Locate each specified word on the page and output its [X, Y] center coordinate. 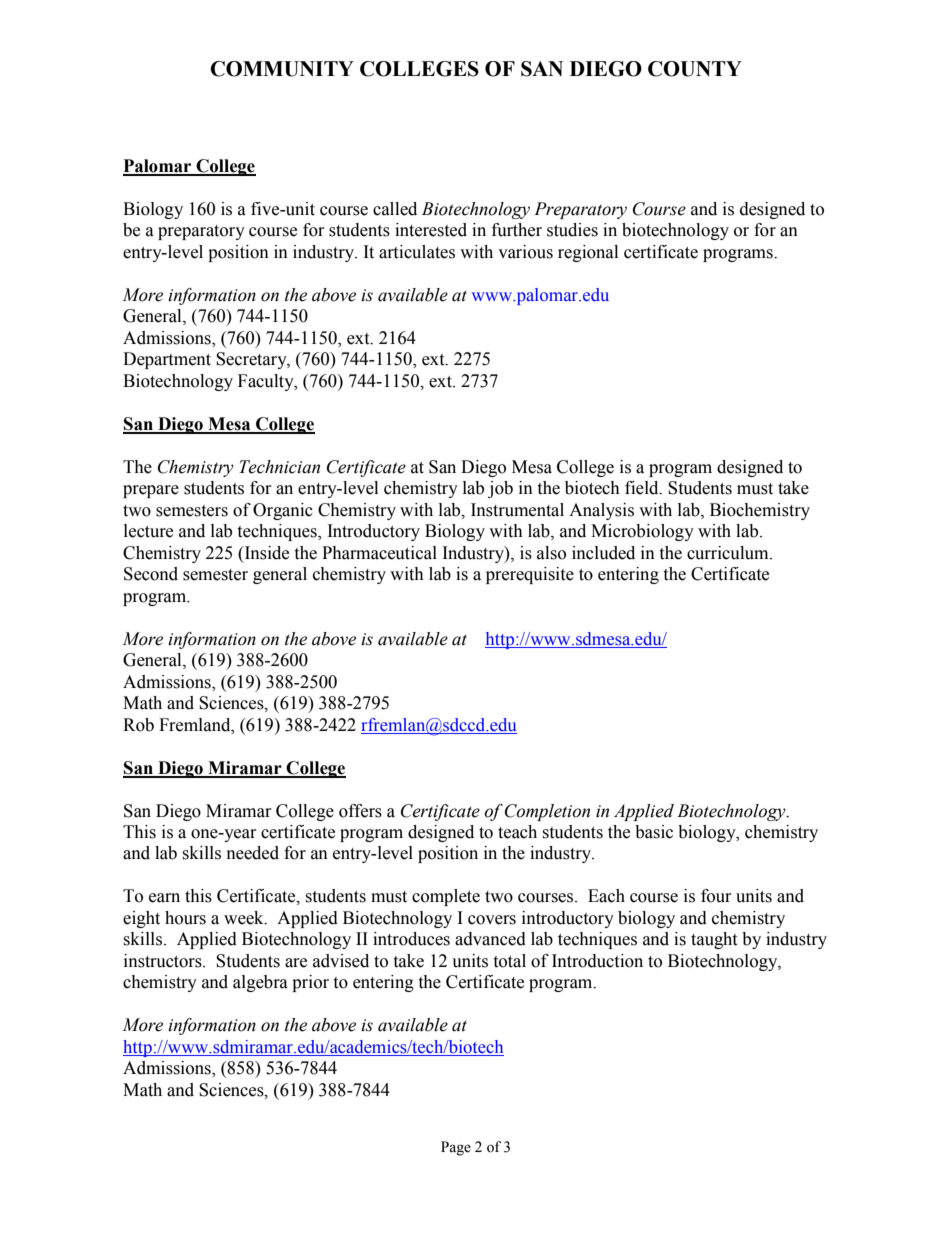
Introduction [597, 961]
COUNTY [695, 69]
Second [151, 574]
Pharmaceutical [379, 553]
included [603, 553]
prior [310, 983]
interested [431, 230]
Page [456, 1148]
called [395, 209]
